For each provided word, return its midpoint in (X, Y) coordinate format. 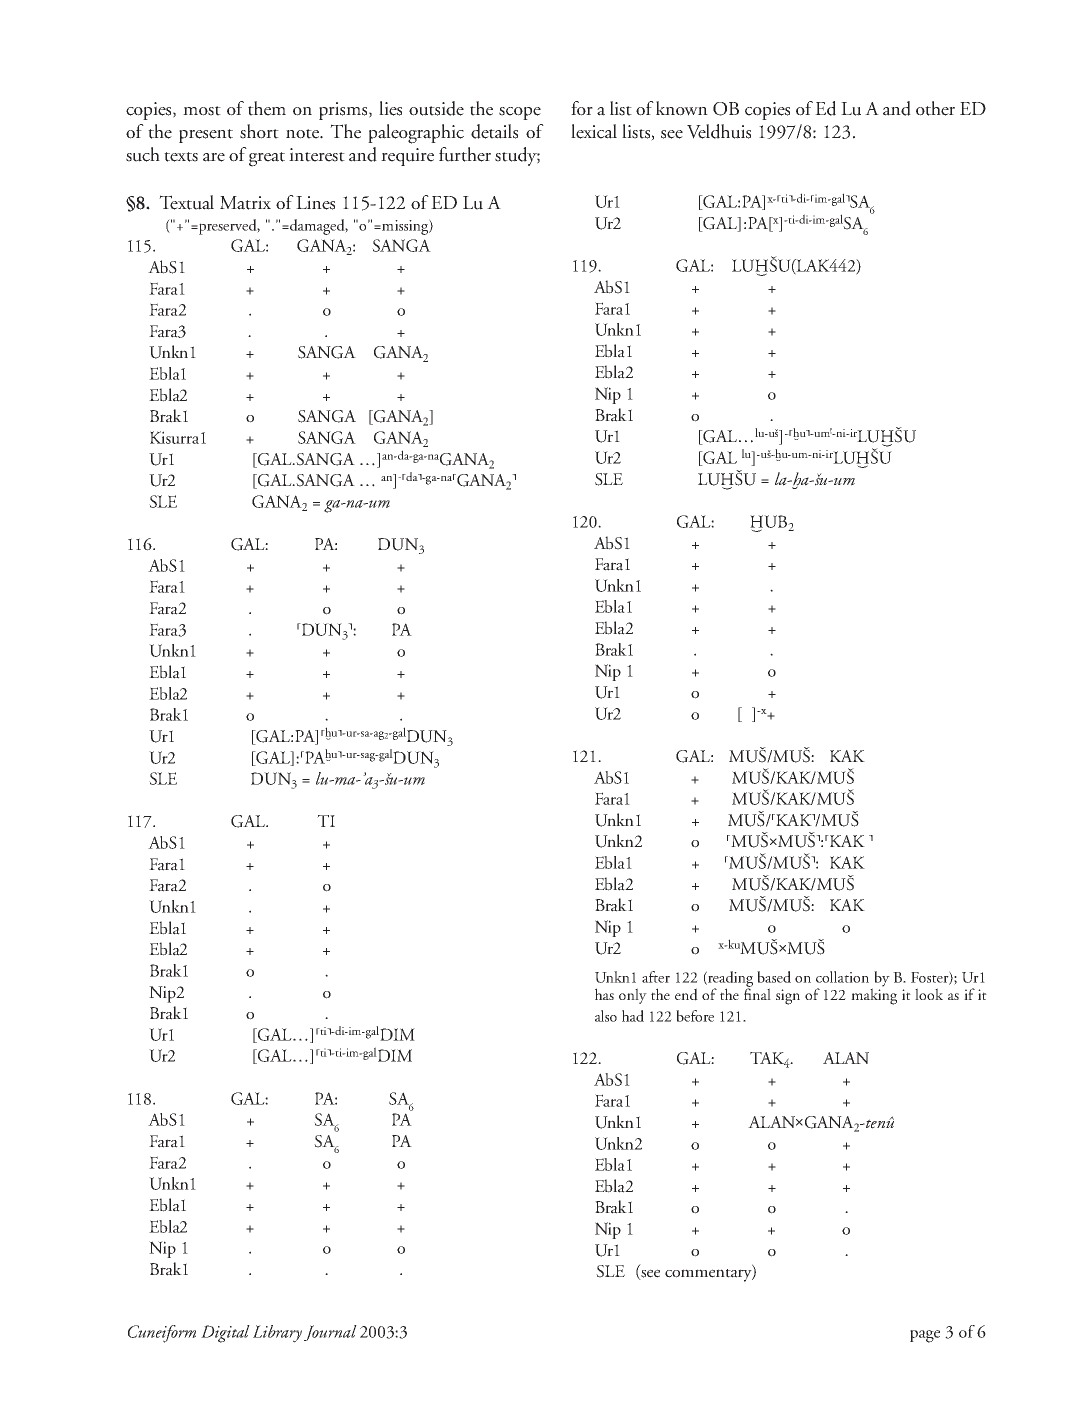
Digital (225, 1334)
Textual (186, 202)
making (874, 995)
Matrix (245, 203)
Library (277, 1334)
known (682, 108)
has (604, 994)
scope (520, 113)
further (465, 154)
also (606, 1016)
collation (842, 977)
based (774, 977)
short (259, 131)
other (935, 108)
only (633, 996)
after (656, 977)
